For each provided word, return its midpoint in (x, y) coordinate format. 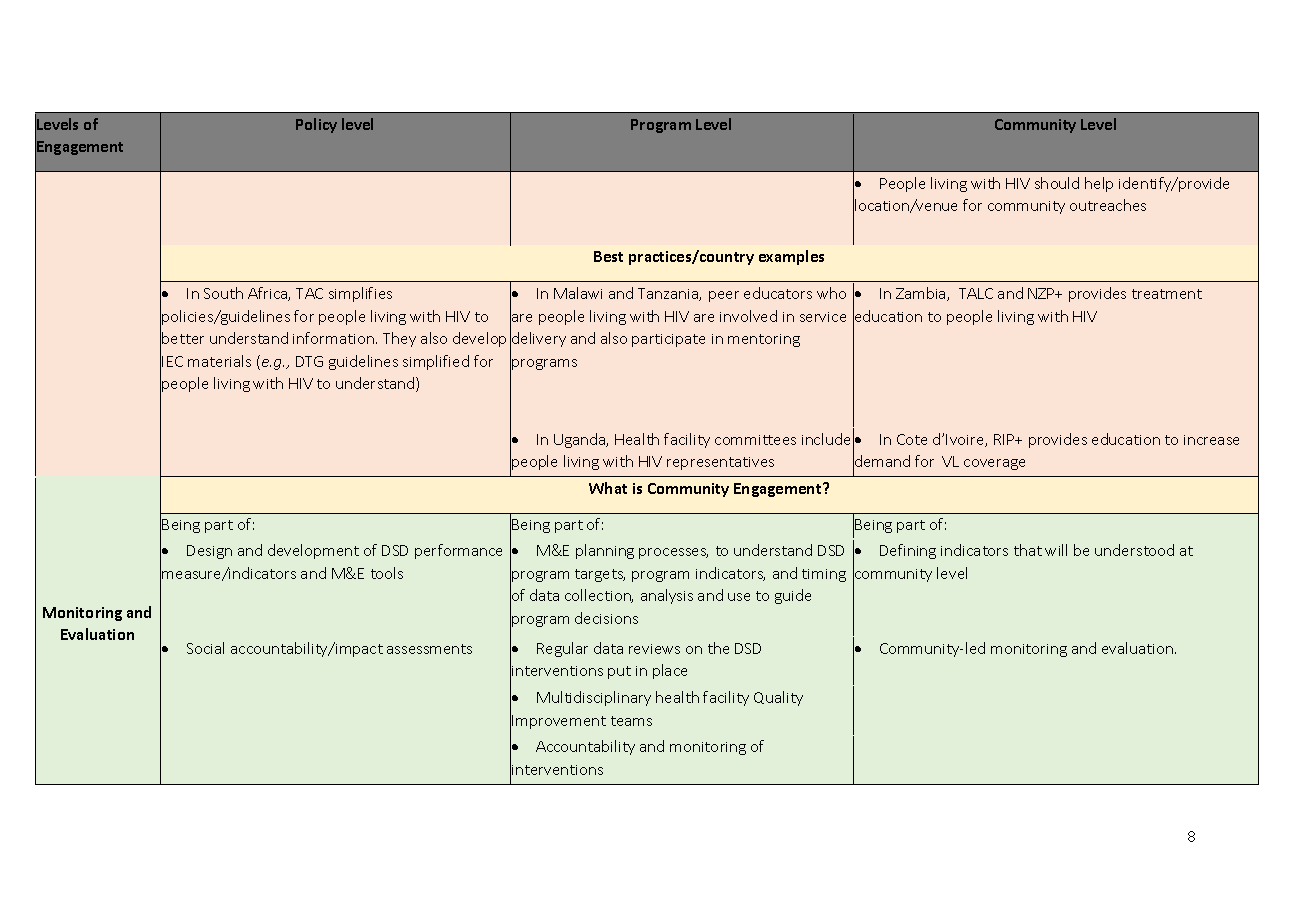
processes (673, 553)
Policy (316, 125)
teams (631, 721)
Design (209, 552)
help (1099, 184)
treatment (1167, 294)
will (1056, 550)
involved (748, 316)
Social (205, 648)
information (333, 338)
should (1057, 183)
